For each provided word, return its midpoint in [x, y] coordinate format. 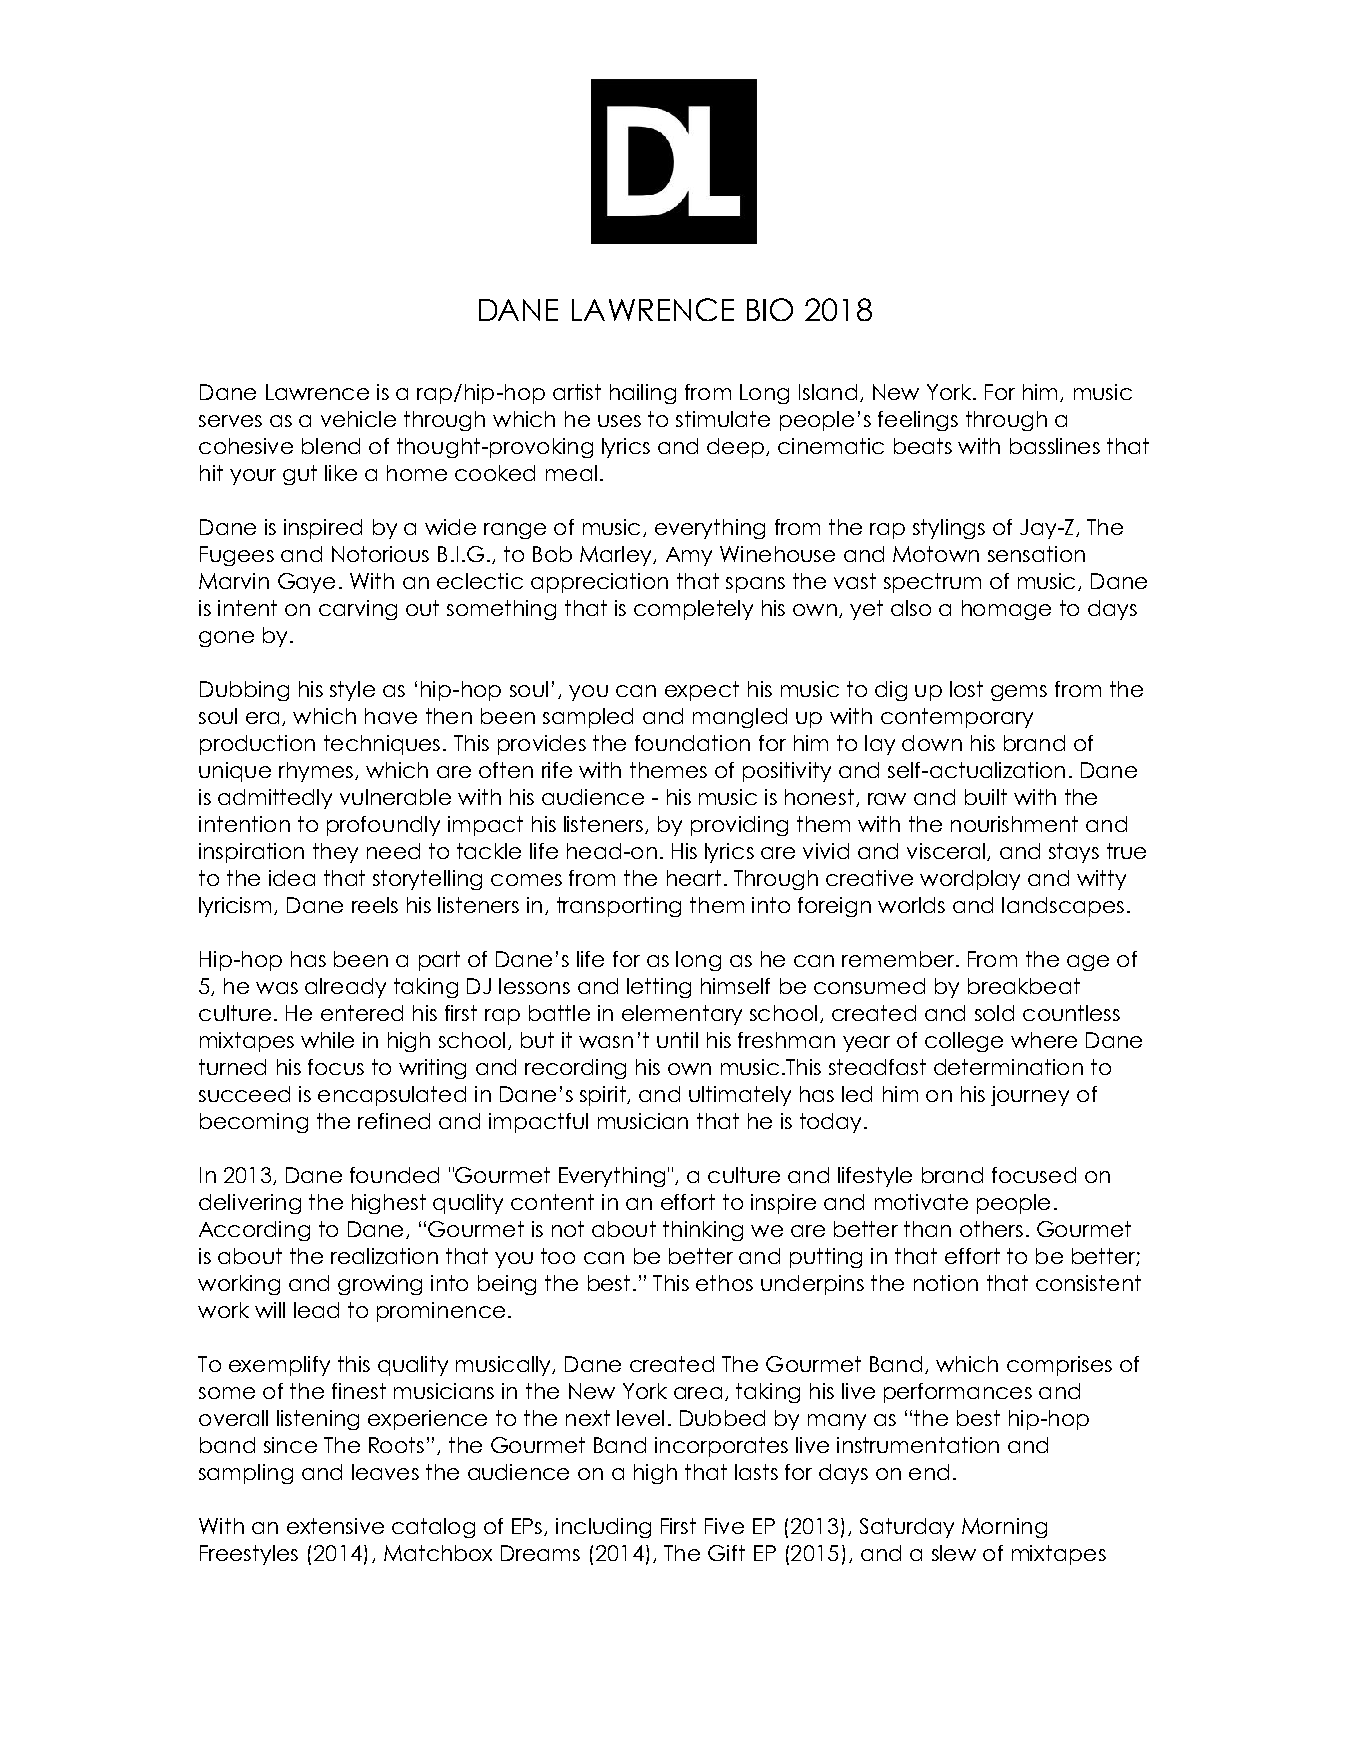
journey [1030, 1096]
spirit [604, 1096]
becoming [254, 1123]
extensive [335, 1526]
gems [1019, 693]
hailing [643, 394]
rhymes [316, 772]
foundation [692, 743]
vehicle [358, 419]
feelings [918, 421]
